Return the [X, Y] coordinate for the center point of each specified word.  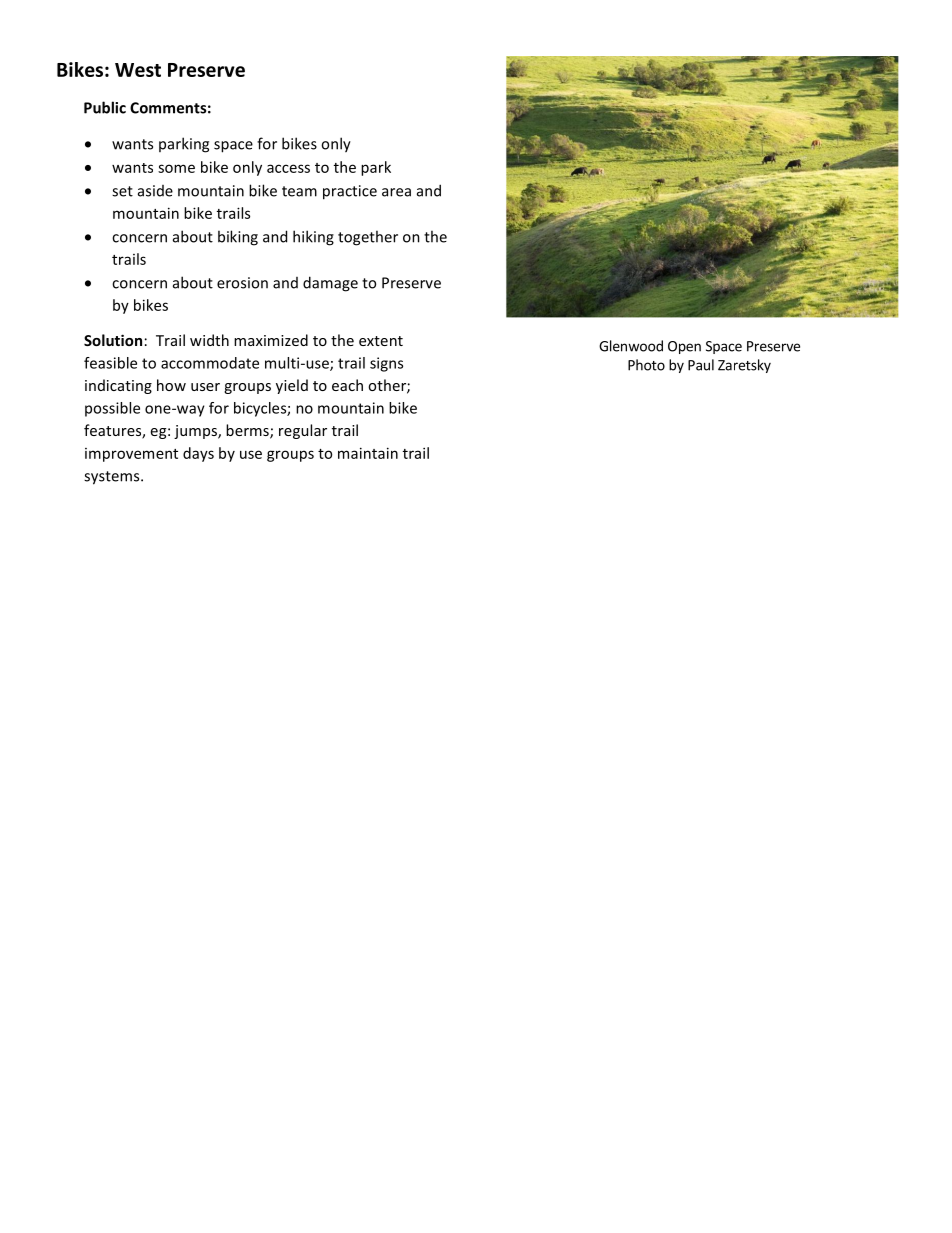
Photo [646, 365]
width [209, 340]
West [138, 70]
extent [381, 341]
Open [684, 347]
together [368, 238]
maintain [368, 453]
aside [155, 191]
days [198, 454]
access [288, 168]
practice [350, 192]
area [396, 192]
